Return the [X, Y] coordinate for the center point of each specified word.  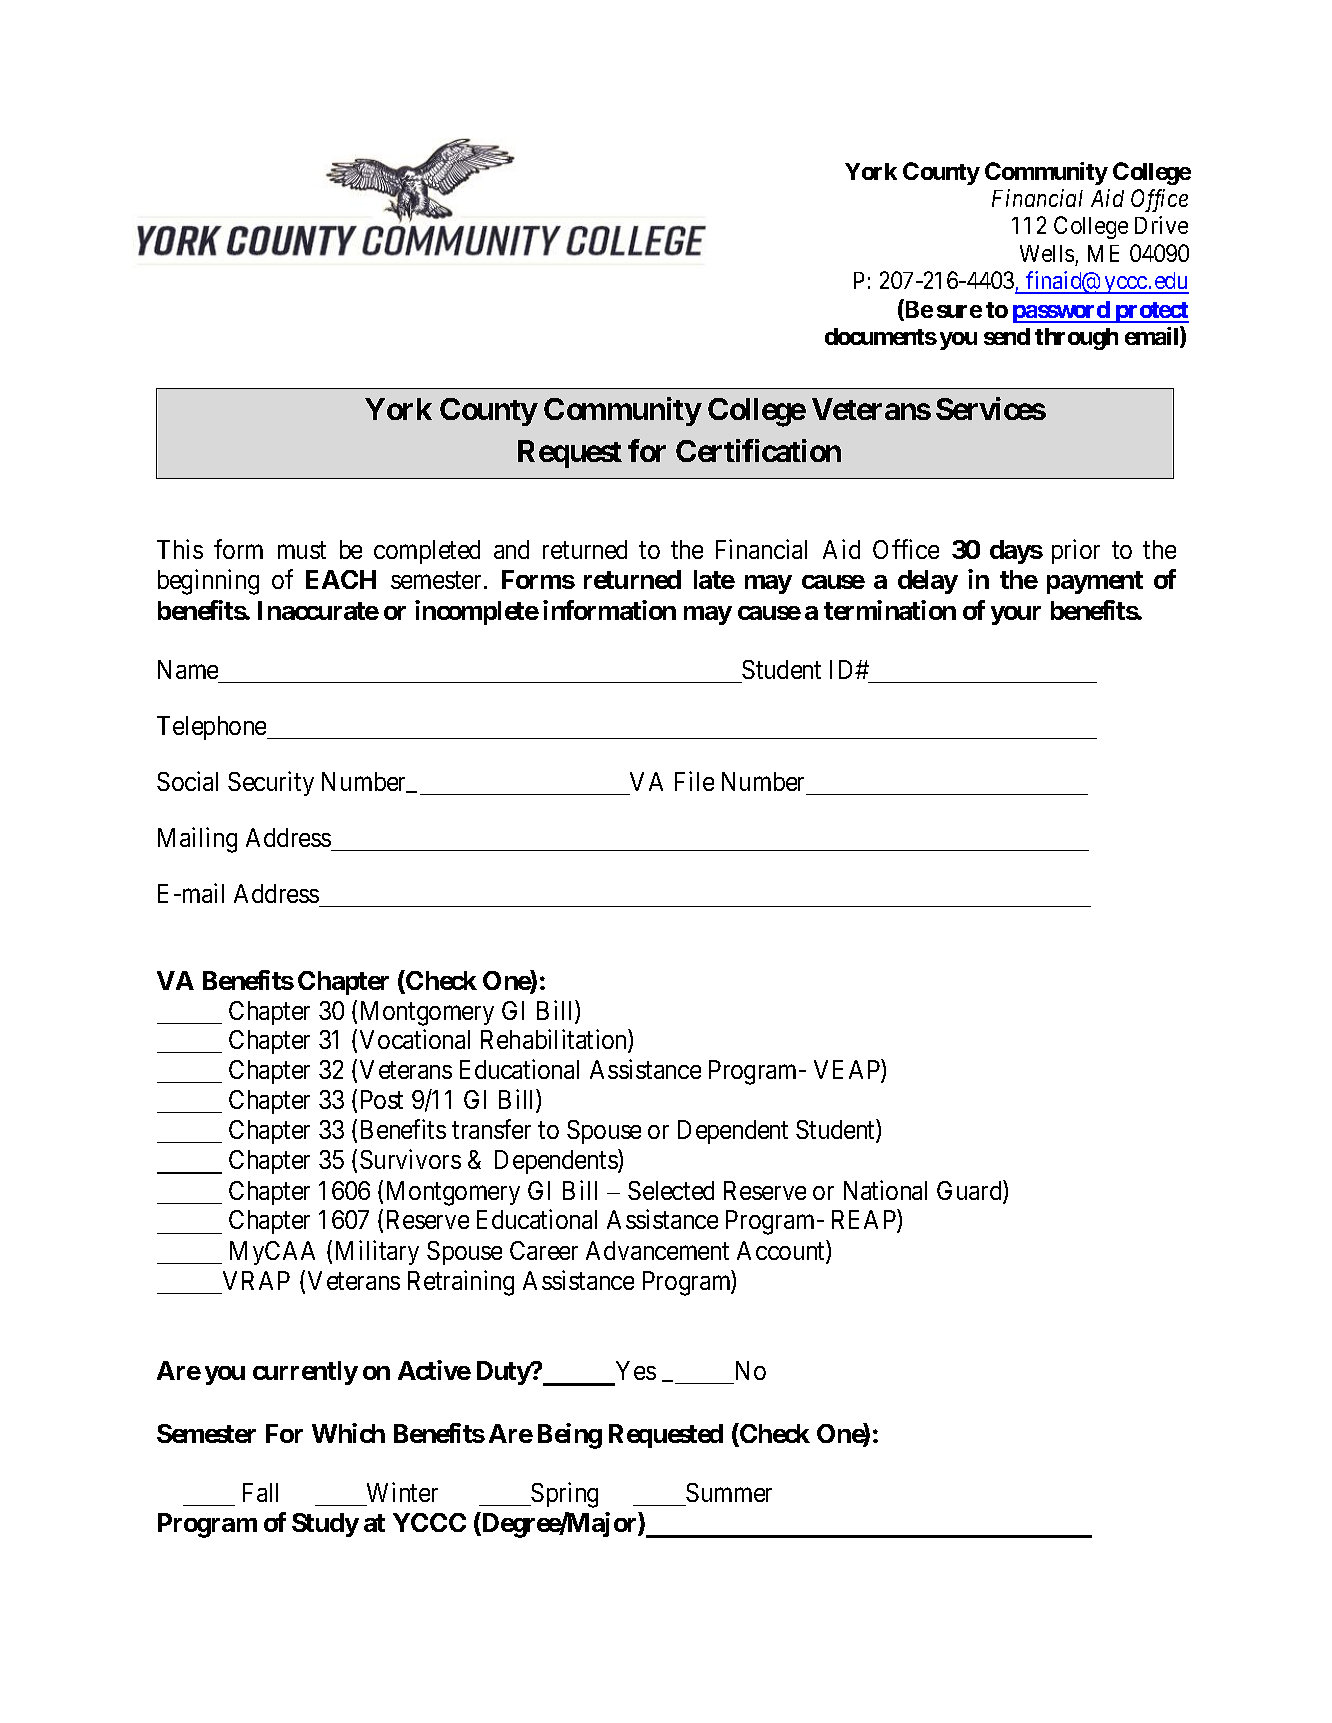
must [302, 550]
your [1016, 615]
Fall [260, 1492]
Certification [758, 450]
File [694, 781]
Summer [729, 1492]
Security [271, 783]
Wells [1047, 253]
